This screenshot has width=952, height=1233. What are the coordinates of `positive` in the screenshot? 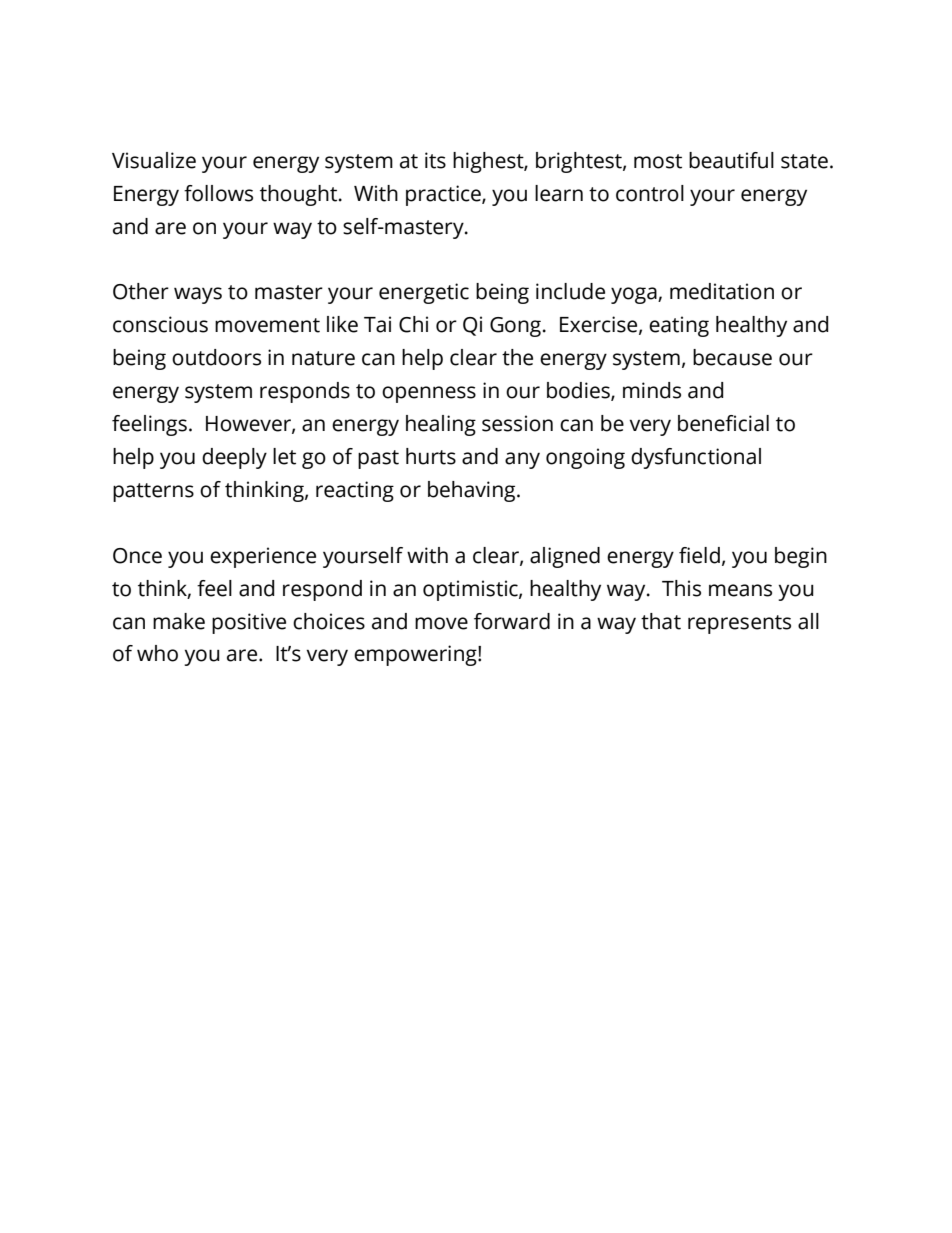 It's located at (249, 623).
